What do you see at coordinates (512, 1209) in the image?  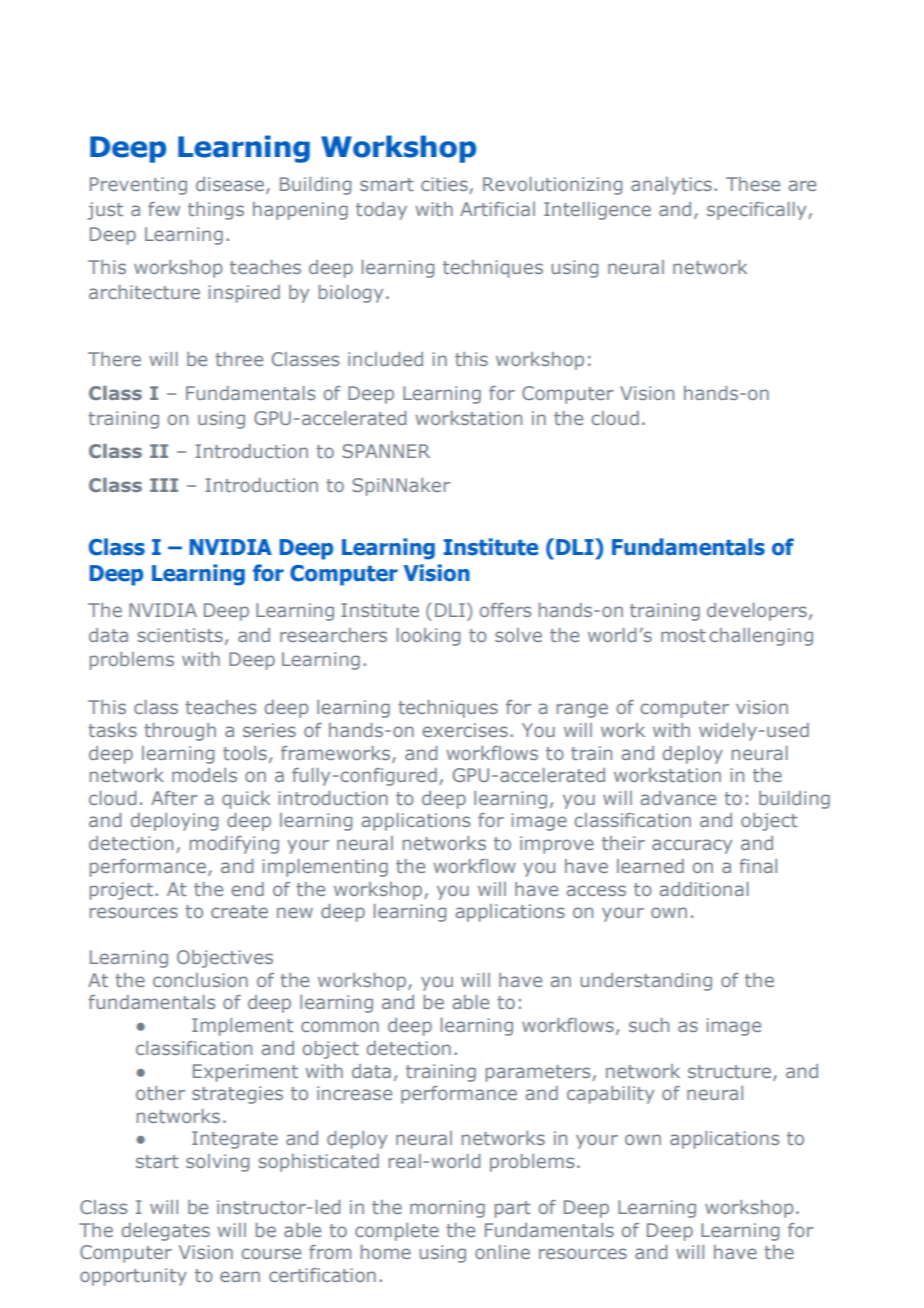 I see `part` at bounding box center [512, 1209].
